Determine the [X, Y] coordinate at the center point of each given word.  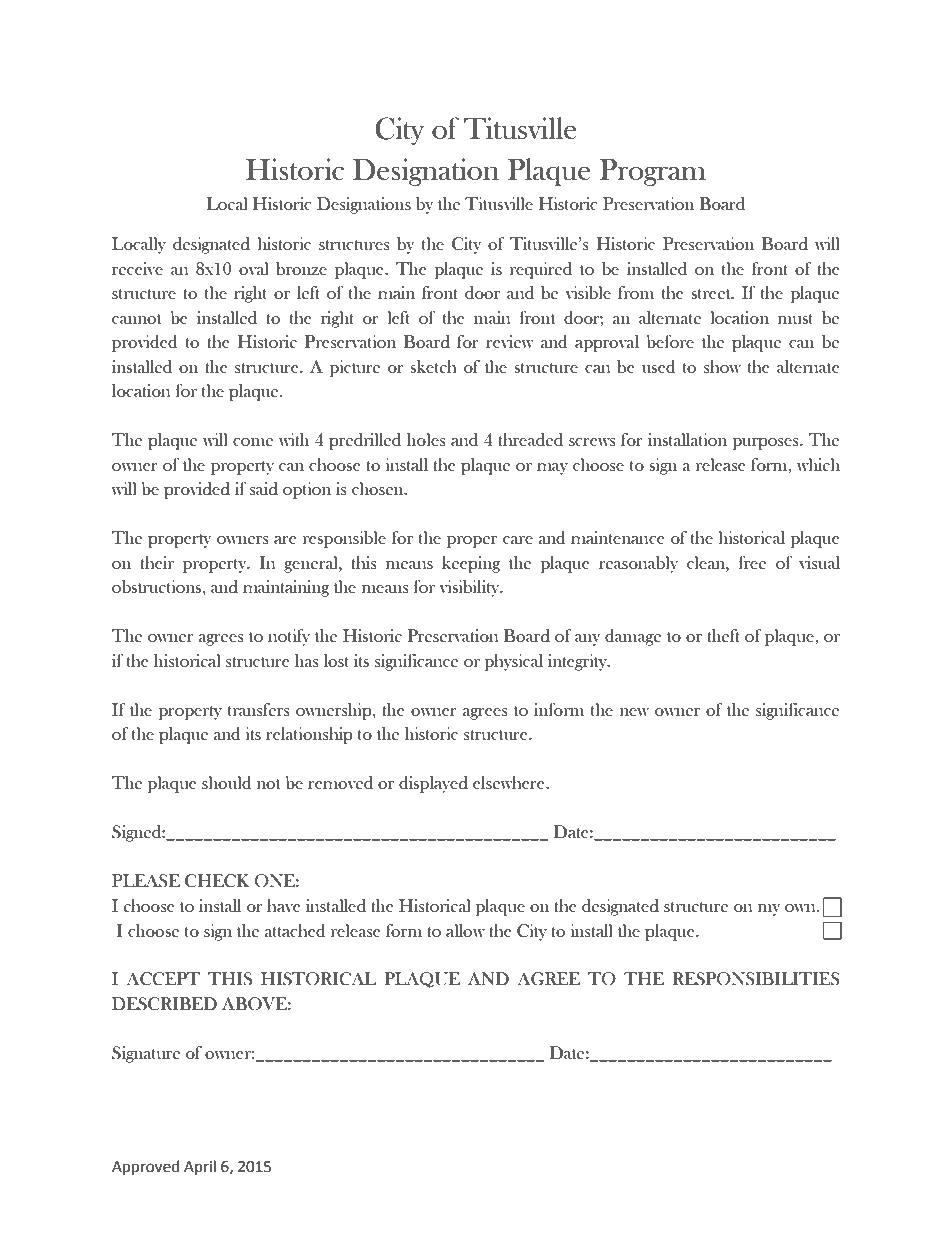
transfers [259, 709]
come [253, 442]
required [541, 270]
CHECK [217, 881]
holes [426, 439]
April [200, 1167]
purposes [767, 444]
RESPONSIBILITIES [756, 979]
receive [137, 268]
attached [295, 931]
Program [653, 172]
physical [514, 662]
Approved [146, 1168]
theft [723, 635]
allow [465, 930]
